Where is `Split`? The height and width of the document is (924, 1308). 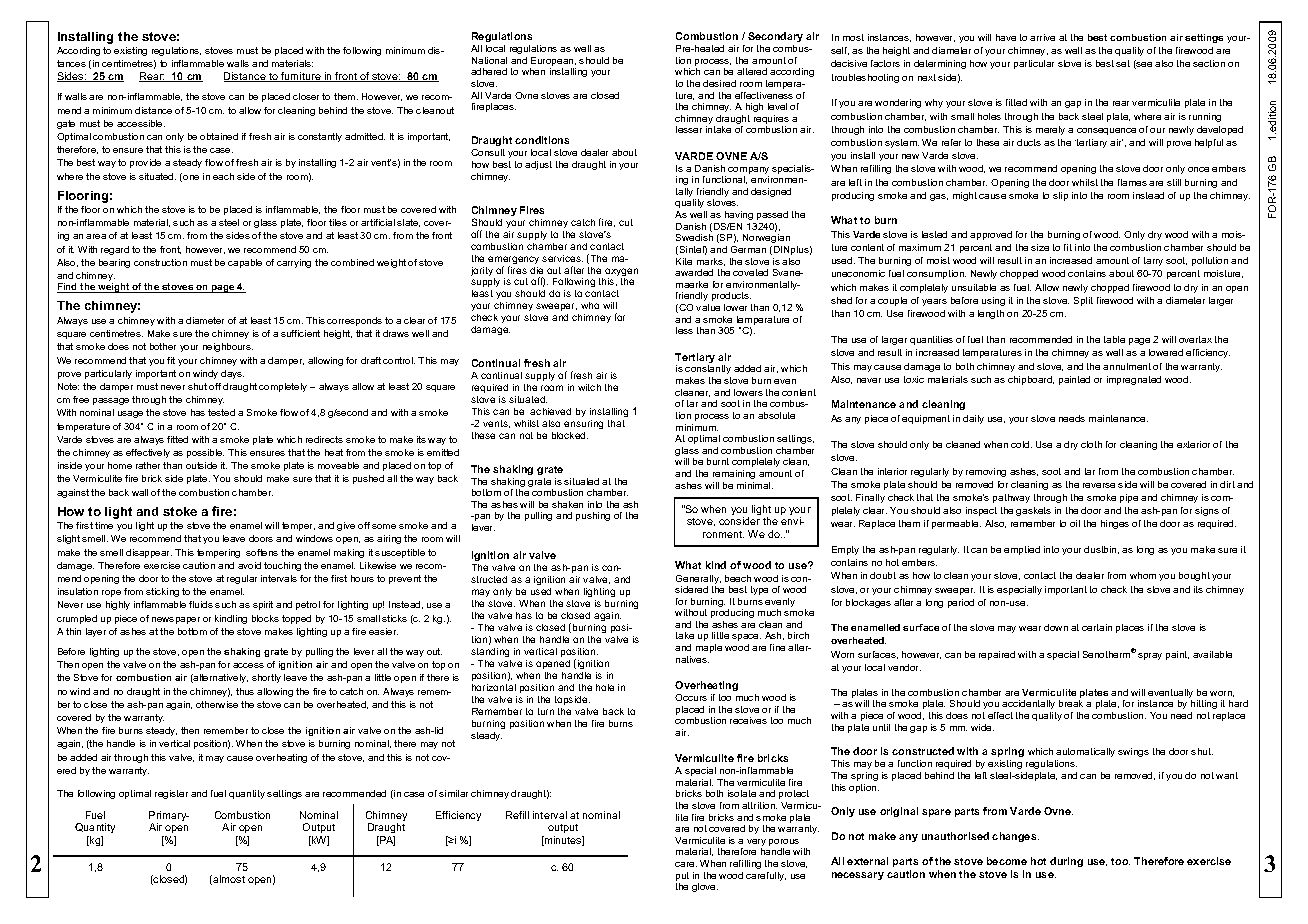 Split is located at coordinates (1083, 301).
